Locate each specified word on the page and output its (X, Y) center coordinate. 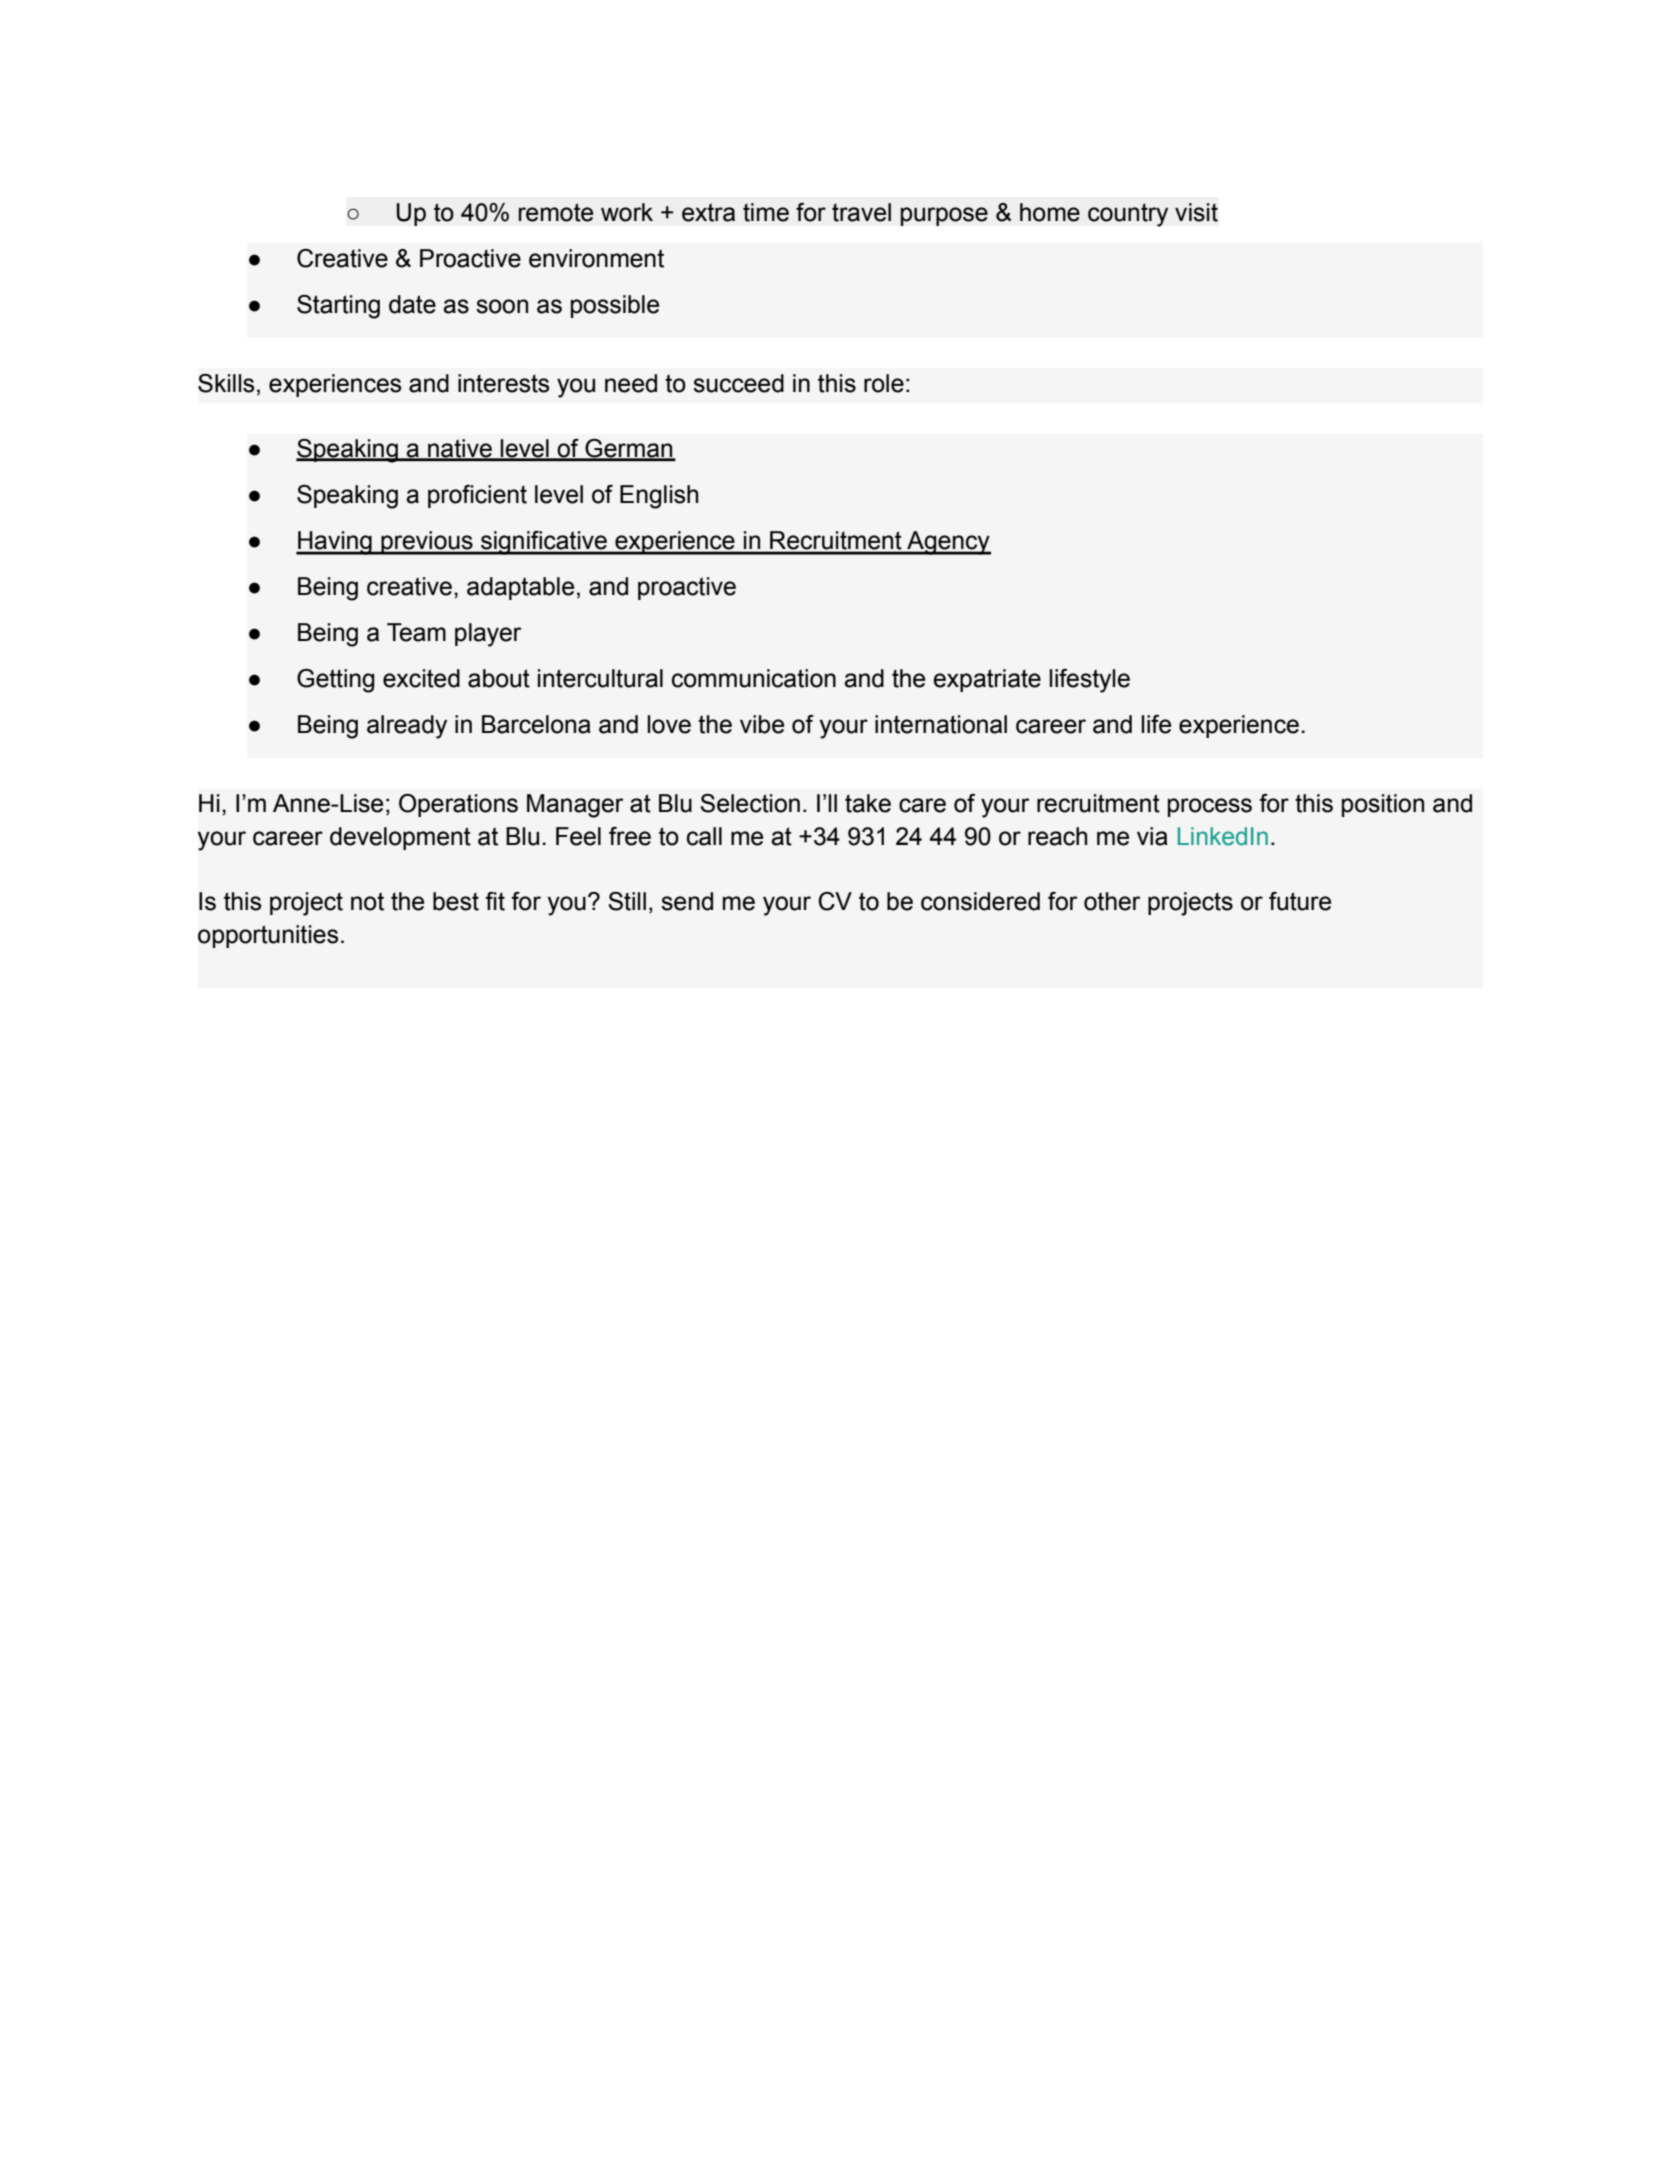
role (884, 383)
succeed (738, 383)
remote (556, 212)
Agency (948, 543)
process (1210, 807)
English (659, 497)
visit (1196, 212)
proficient (477, 496)
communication (754, 678)
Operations (458, 805)
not (367, 901)
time (766, 212)
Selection (750, 803)
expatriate (987, 680)
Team (416, 632)
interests (503, 383)
